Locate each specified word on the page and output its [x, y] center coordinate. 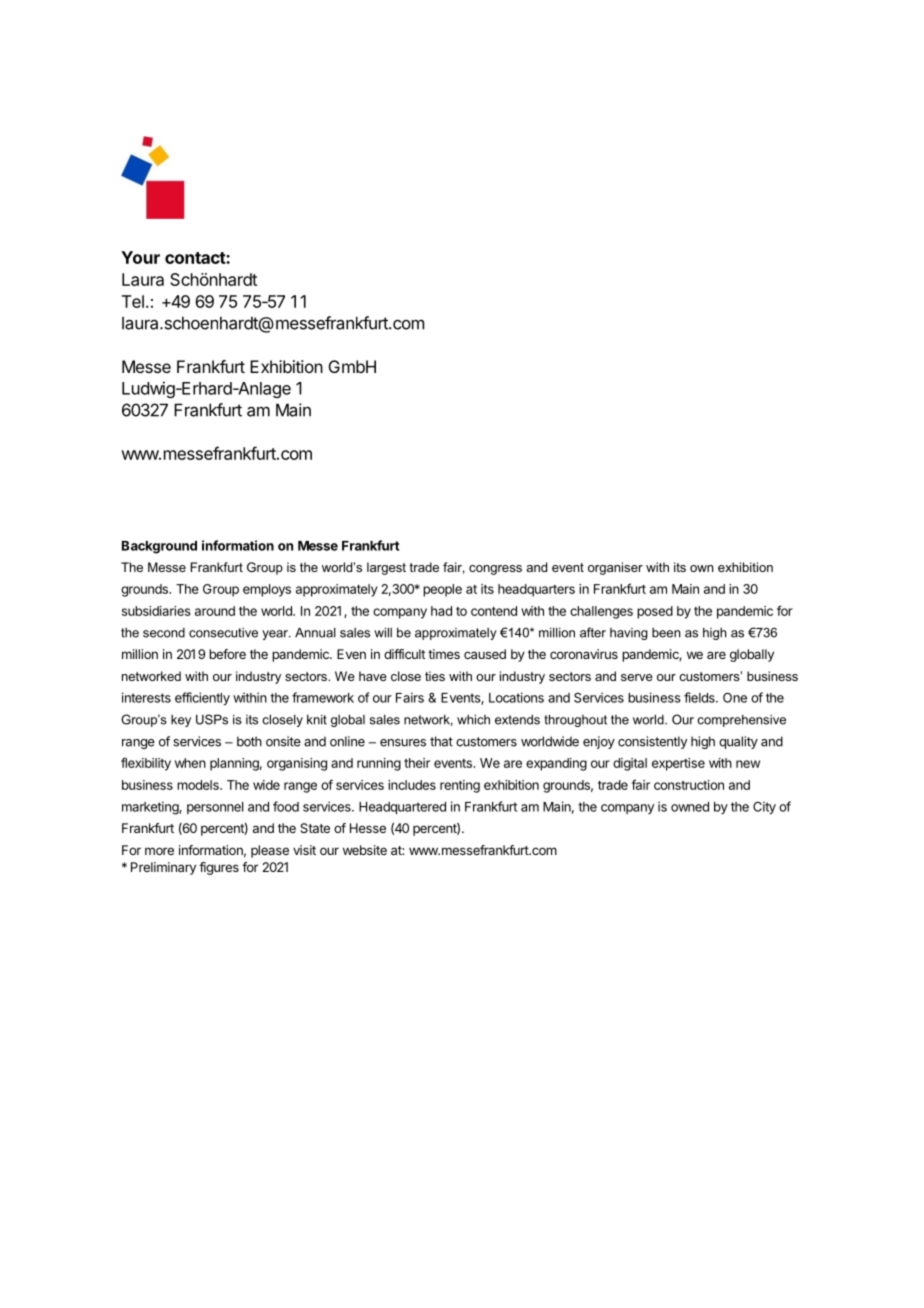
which [473, 719]
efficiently [202, 698]
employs [267, 590]
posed [655, 612]
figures [219, 868]
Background [159, 547]
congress [495, 570]
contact [196, 258]
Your [140, 257]
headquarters [536, 590]
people [442, 590]
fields [700, 697]
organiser [615, 568]
